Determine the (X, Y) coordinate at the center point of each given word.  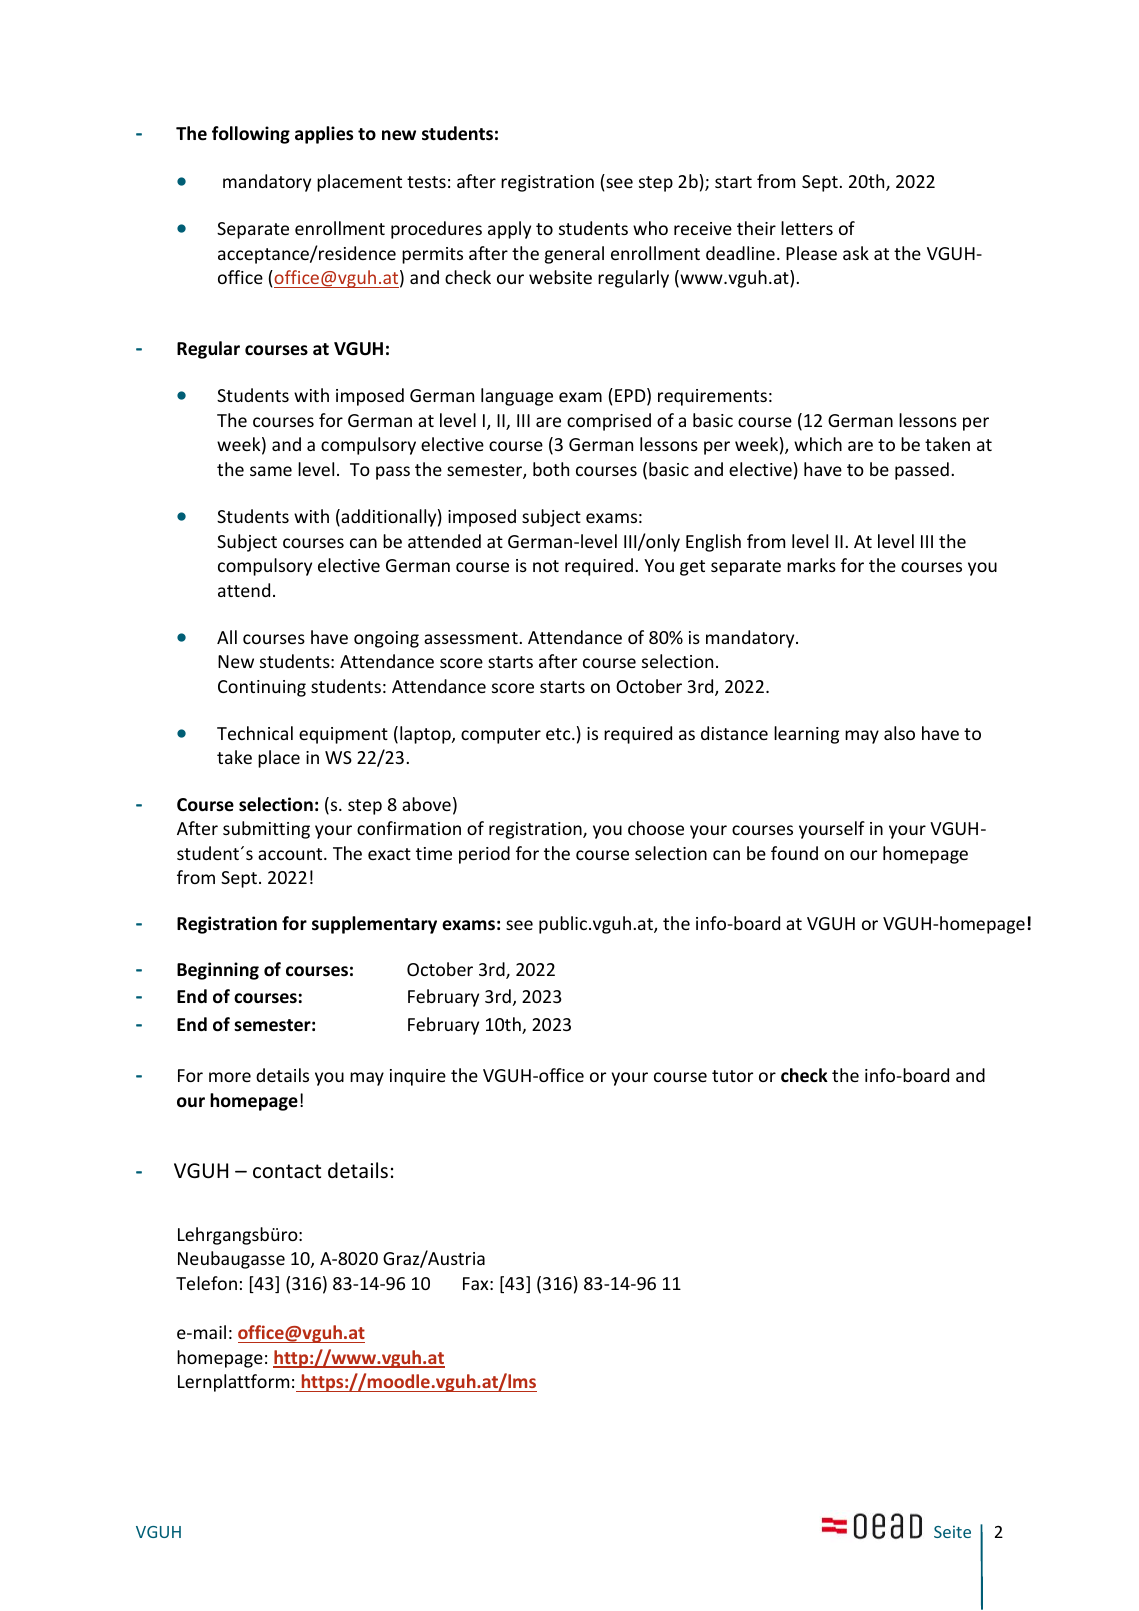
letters (807, 228)
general (574, 255)
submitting (266, 830)
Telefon (206, 1283)
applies (324, 135)
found (794, 853)
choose (656, 828)
